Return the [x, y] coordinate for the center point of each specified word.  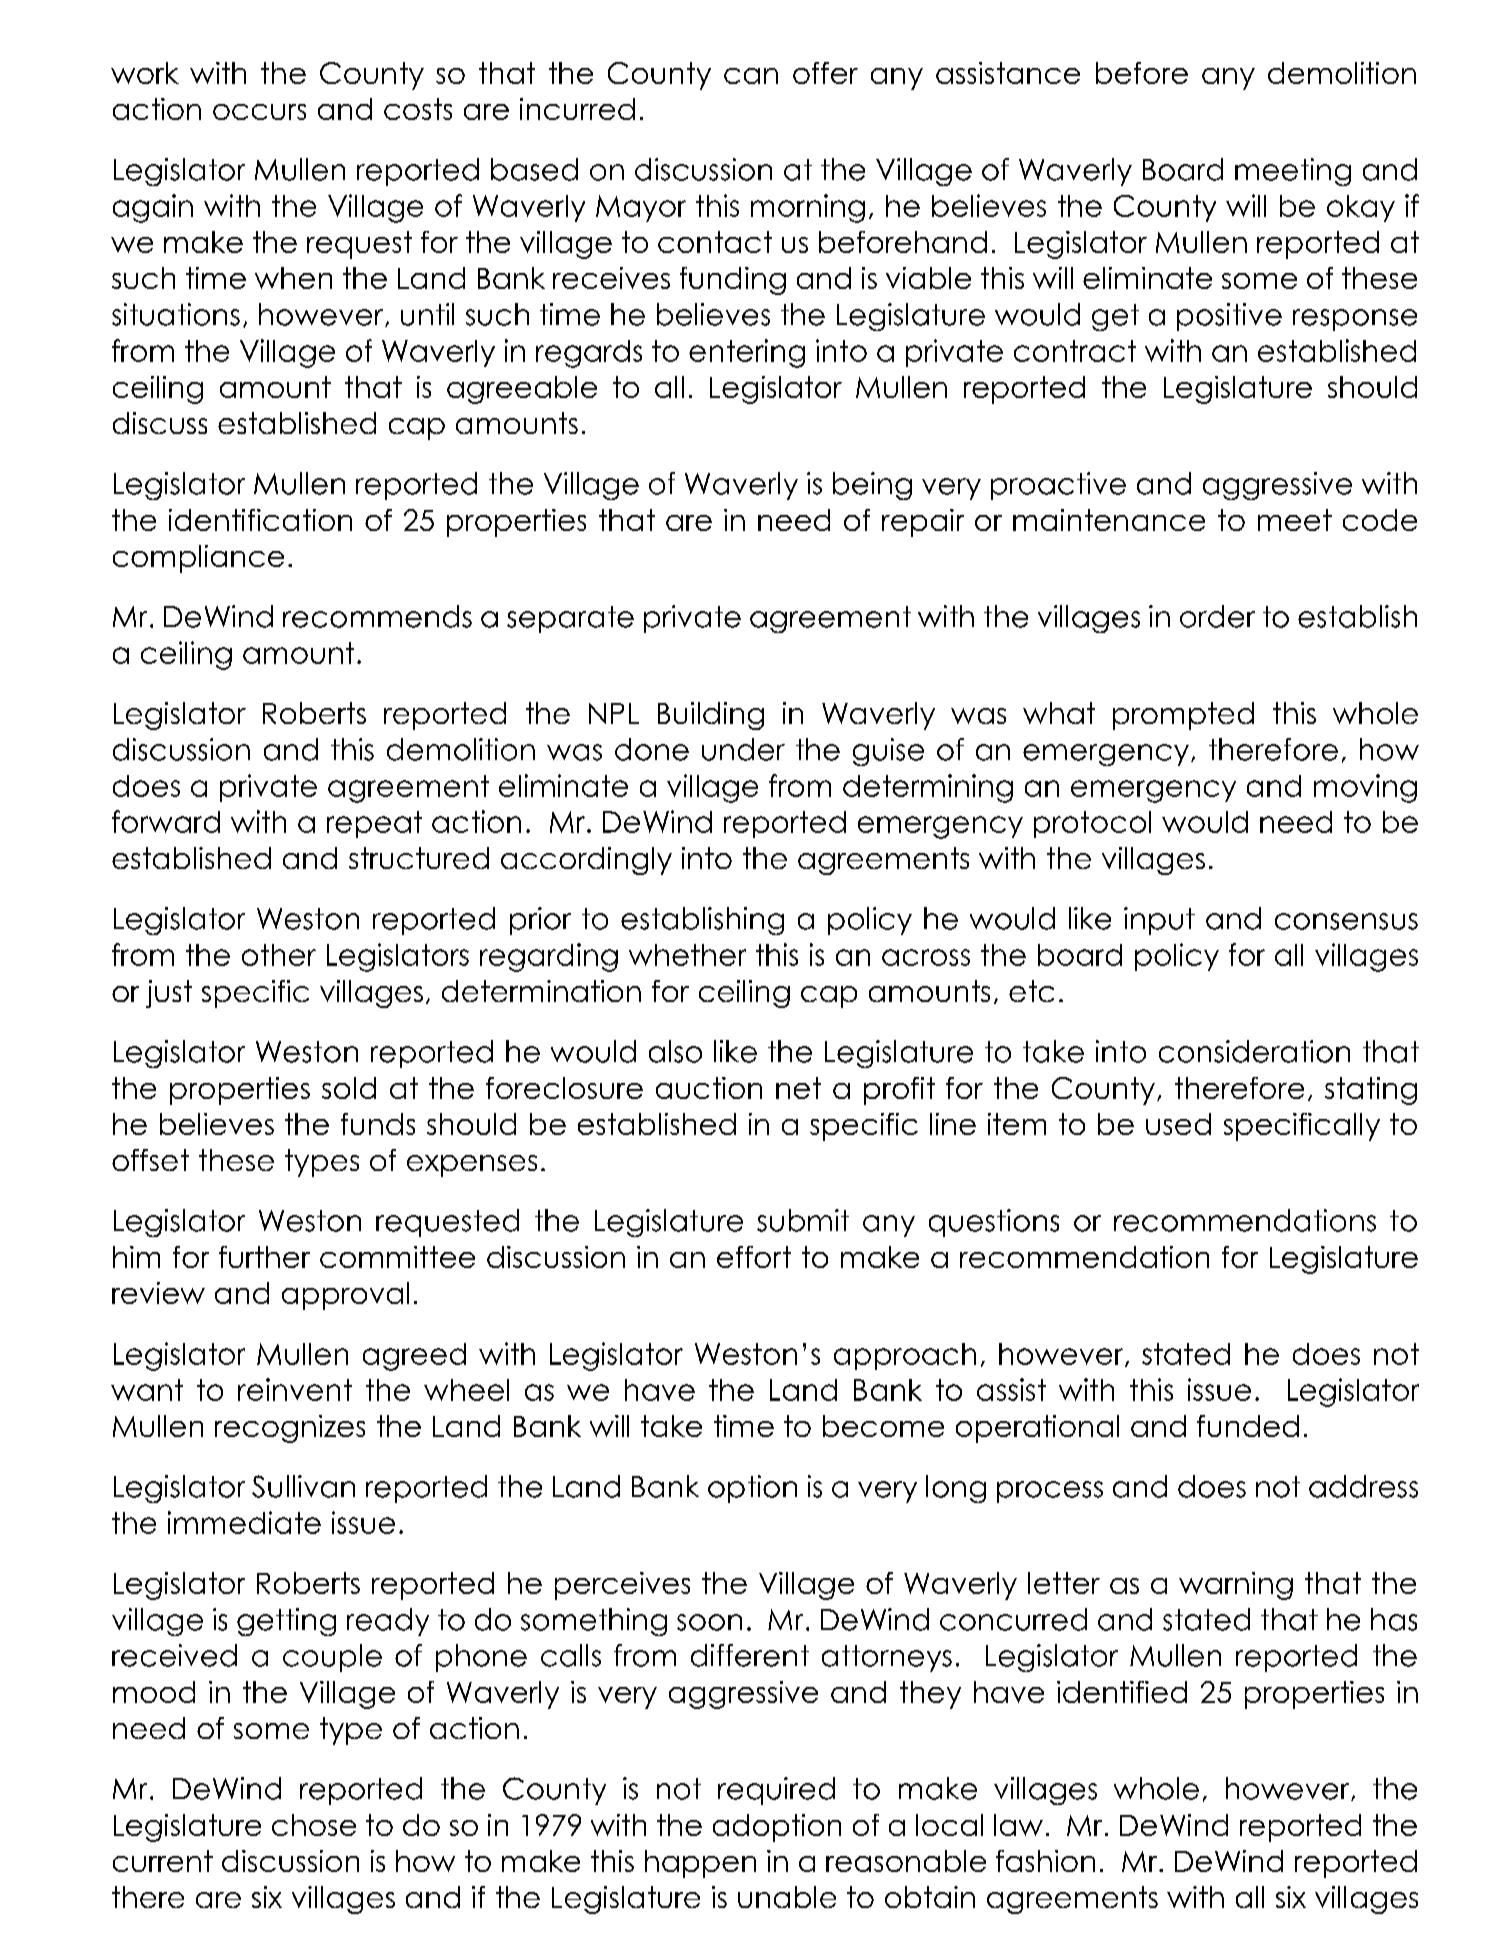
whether [687, 955]
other [279, 955]
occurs [259, 112]
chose [314, 1825]
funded [1248, 1426]
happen [700, 1864]
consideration [1254, 1051]
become [883, 1426]
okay [1361, 208]
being [872, 486]
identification [260, 520]
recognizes [290, 1429]
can [751, 76]
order [1217, 616]
